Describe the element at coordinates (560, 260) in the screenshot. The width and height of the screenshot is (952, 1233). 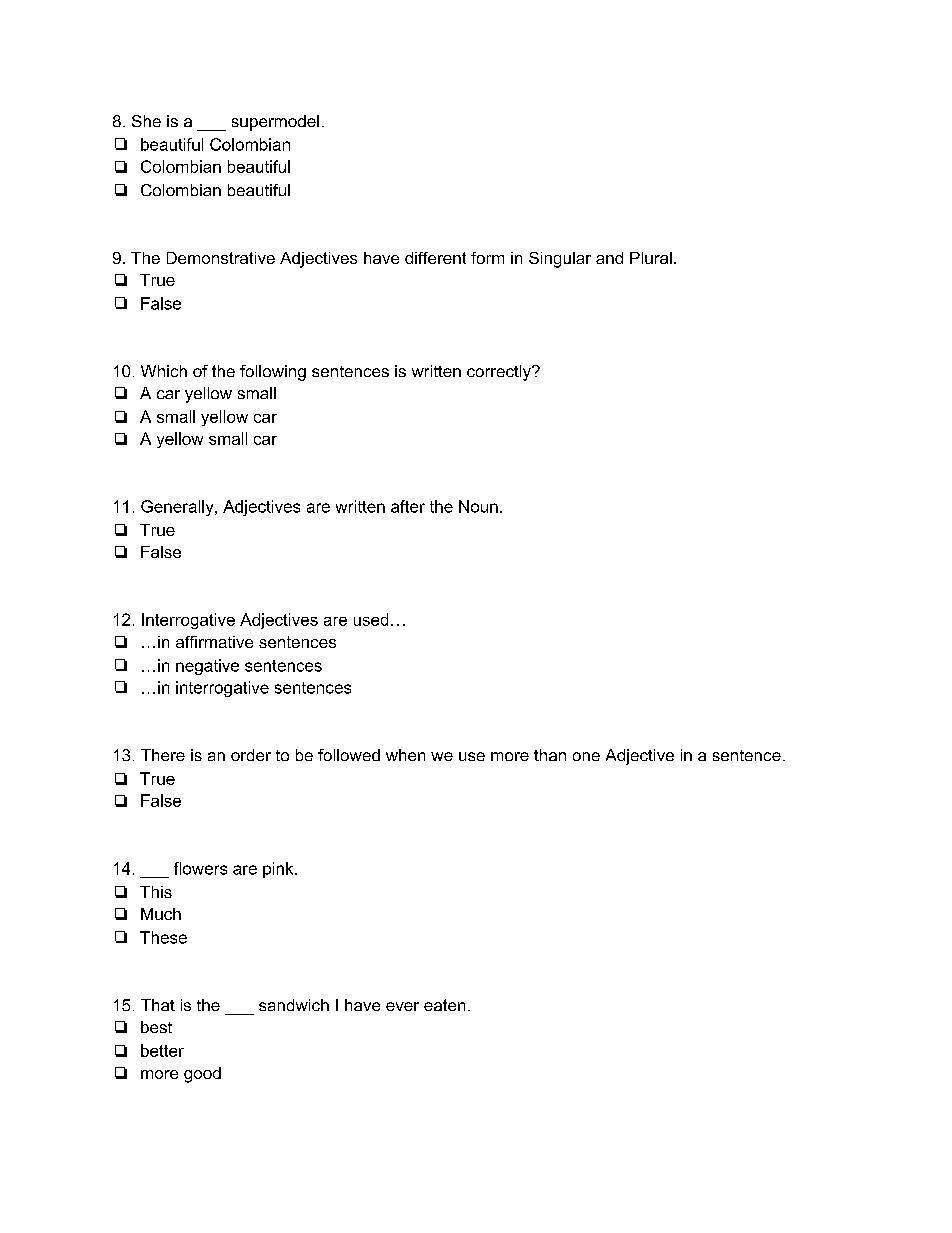
I see `Singular` at that location.
